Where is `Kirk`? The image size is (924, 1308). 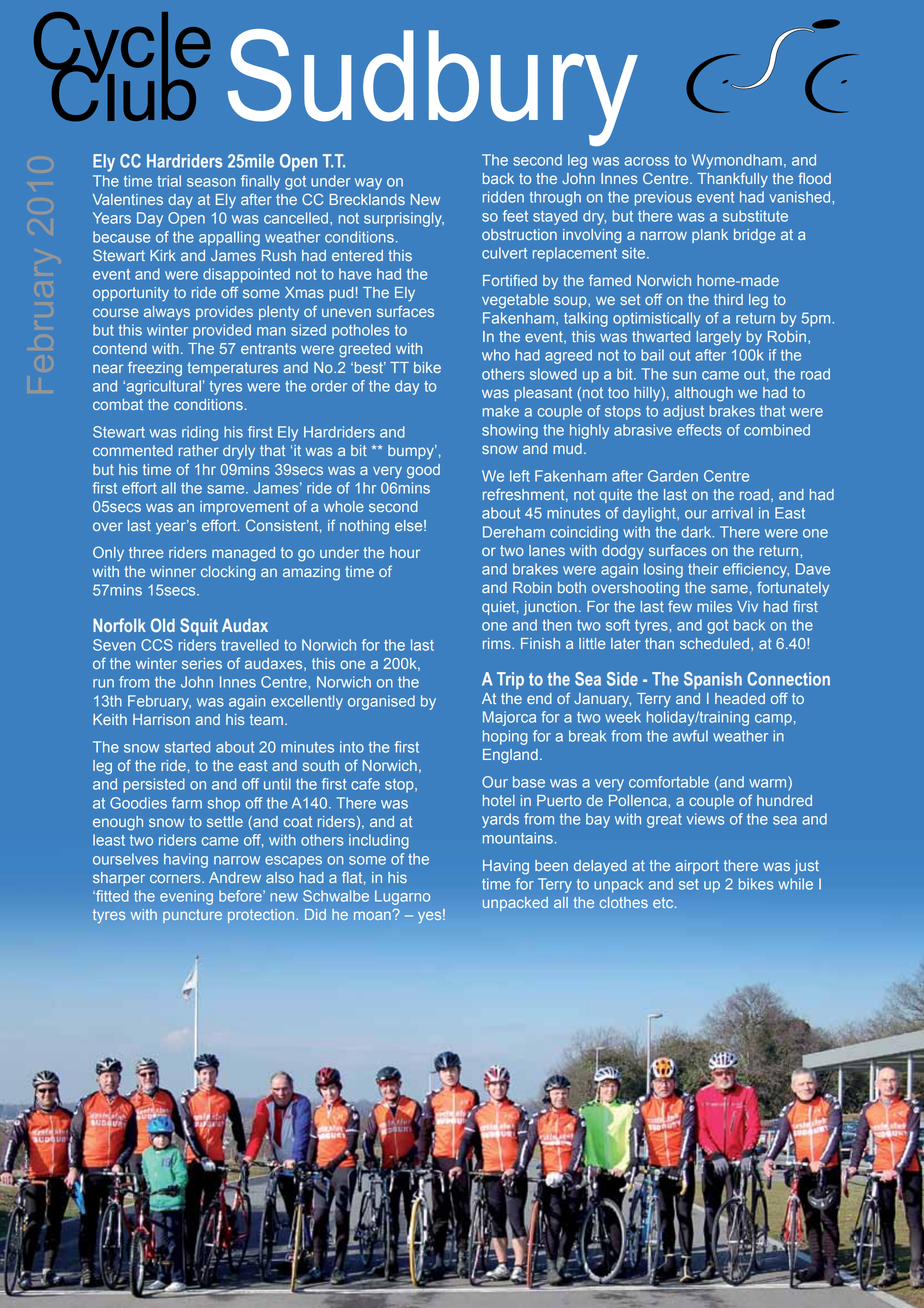
Kirk is located at coordinates (163, 255).
